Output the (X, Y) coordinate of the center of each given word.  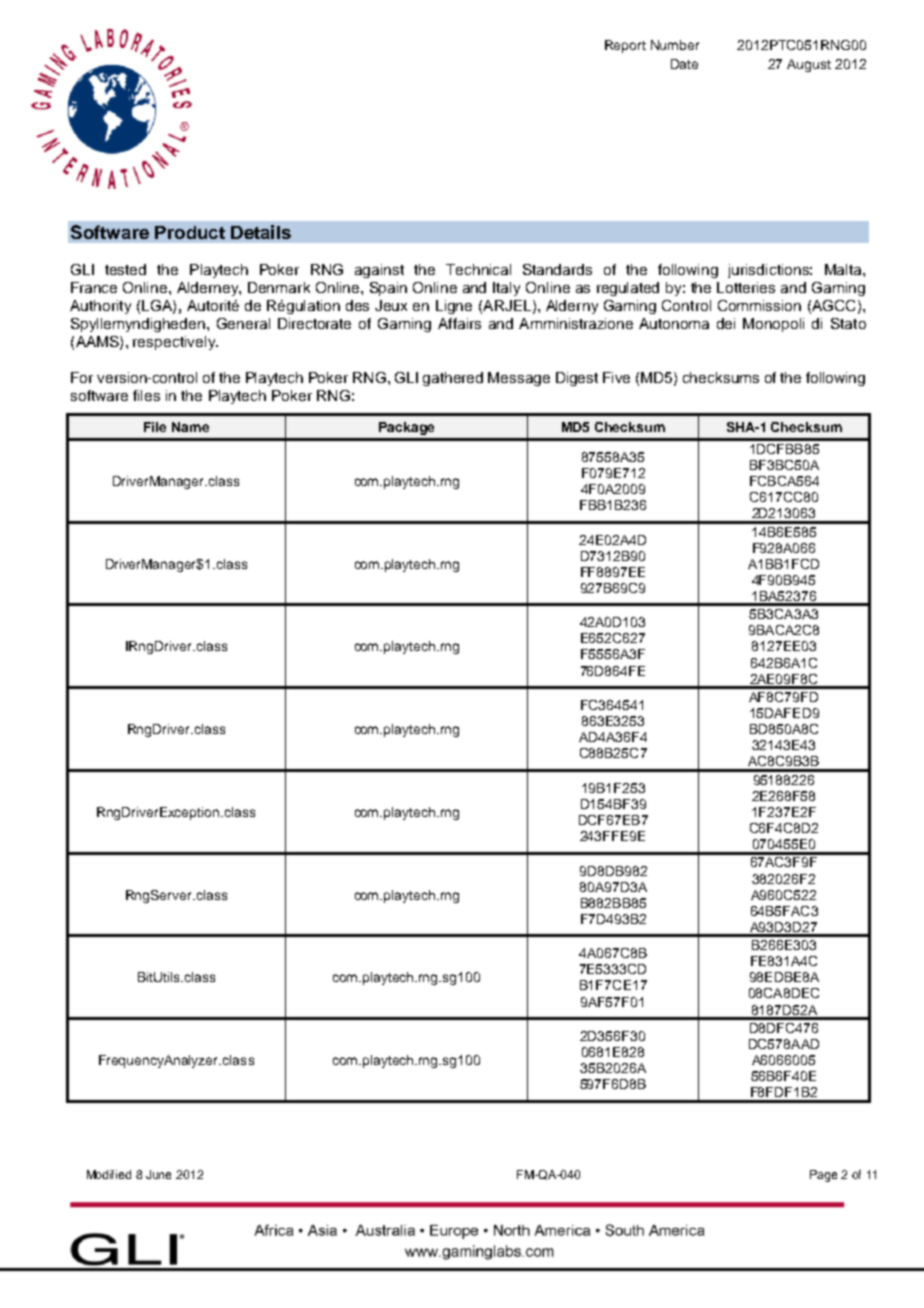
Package (406, 428)
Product (190, 232)
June (158, 1174)
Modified (109, 1174)
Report (625, 46)
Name (190, 427)
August (809, 65)
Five (616, 377)
